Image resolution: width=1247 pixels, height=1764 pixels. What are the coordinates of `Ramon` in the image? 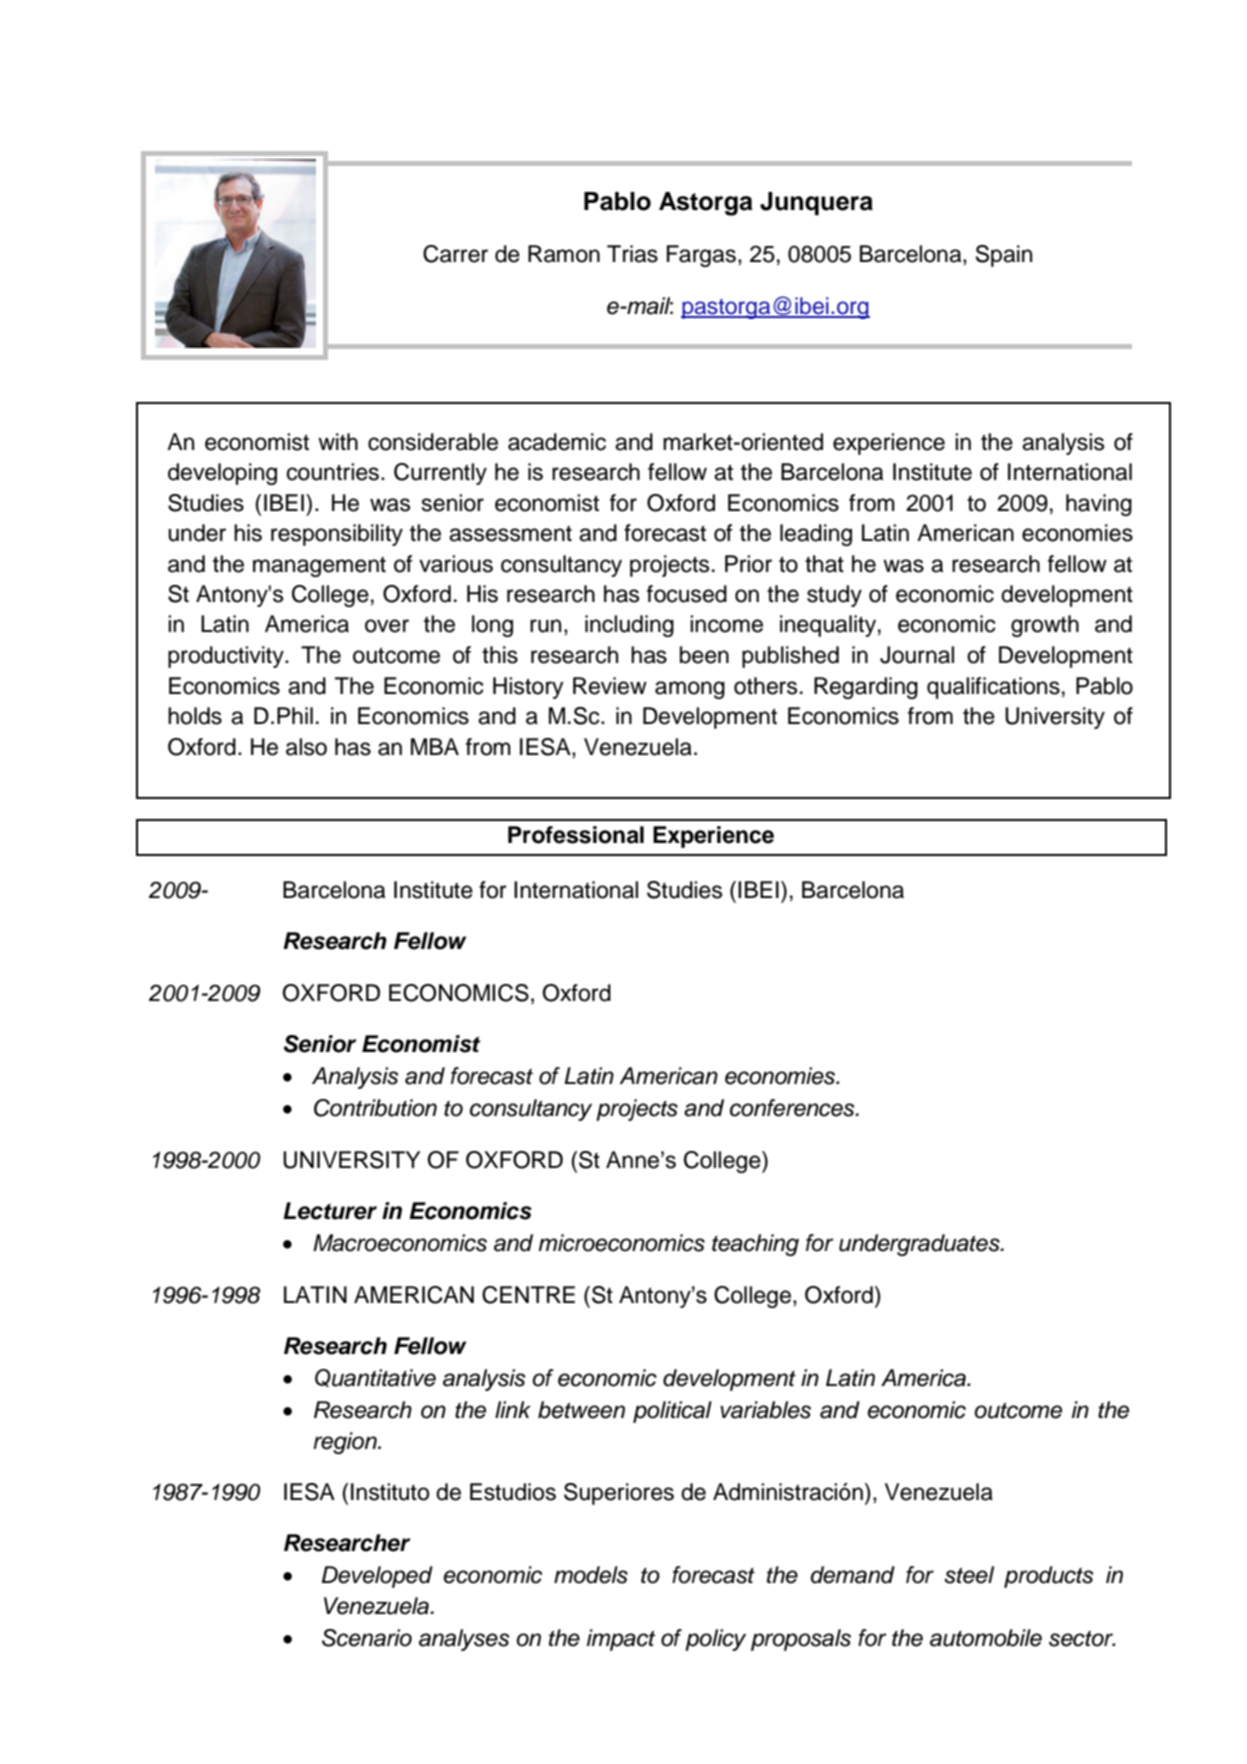 It's located at (564, 254).
